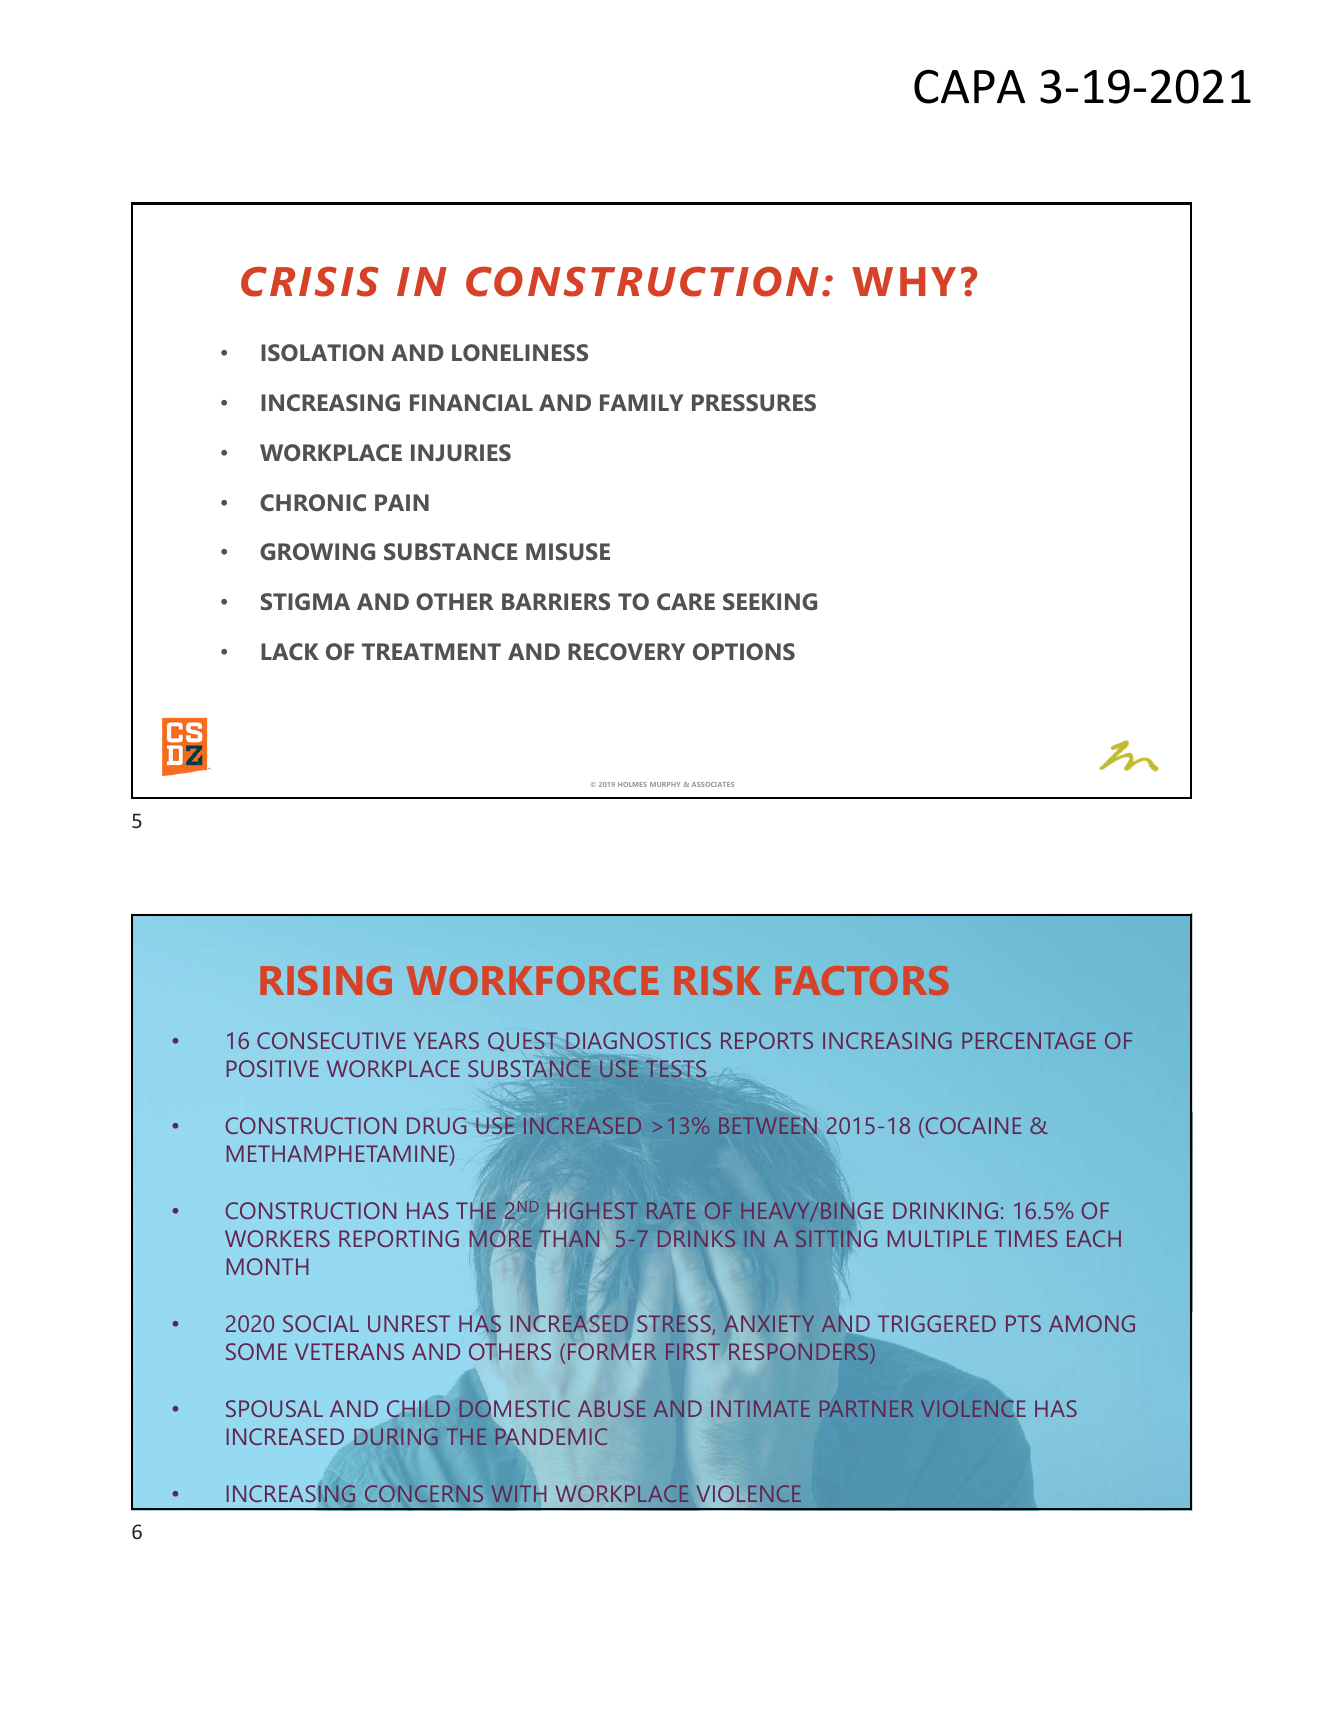 The height and width of the screenshot is (1713, 1324). Describe the element at coordinates (396, 1436) in the screenshot. I see `DURING` at that location.
